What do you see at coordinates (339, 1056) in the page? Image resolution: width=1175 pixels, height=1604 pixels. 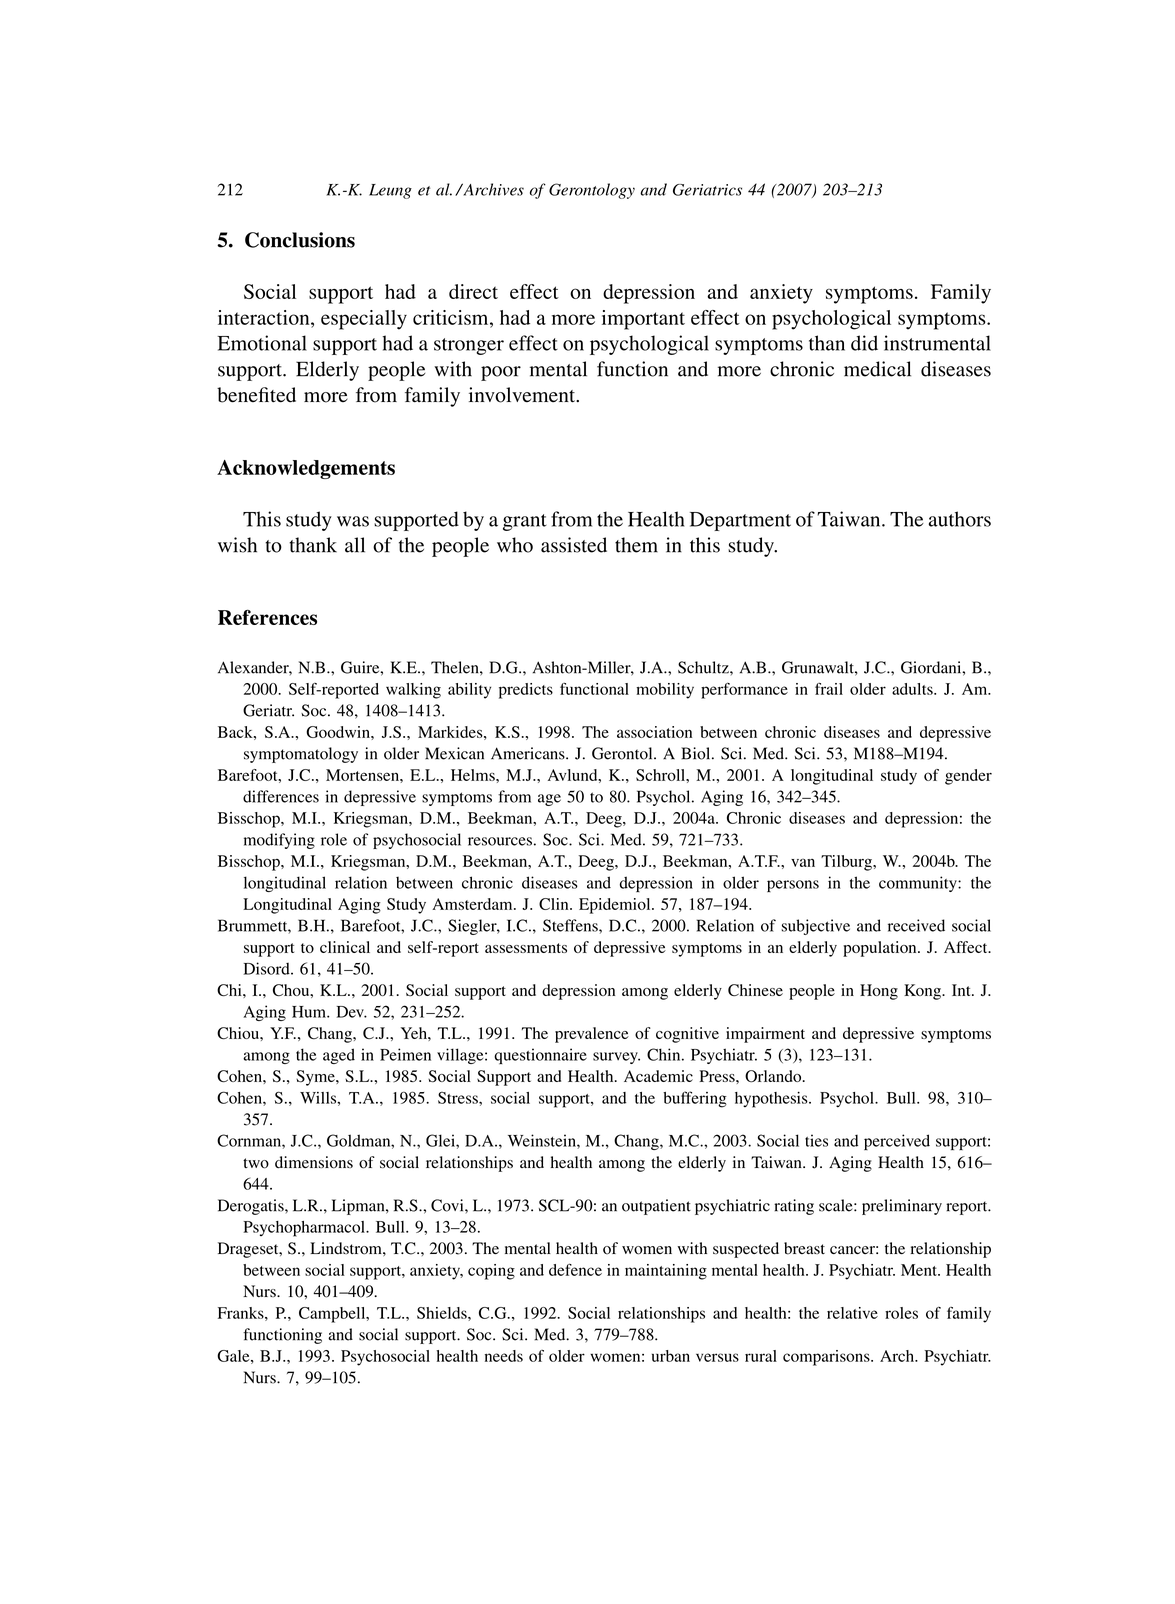 I see `aged` at bounding box center [339, 1056].
